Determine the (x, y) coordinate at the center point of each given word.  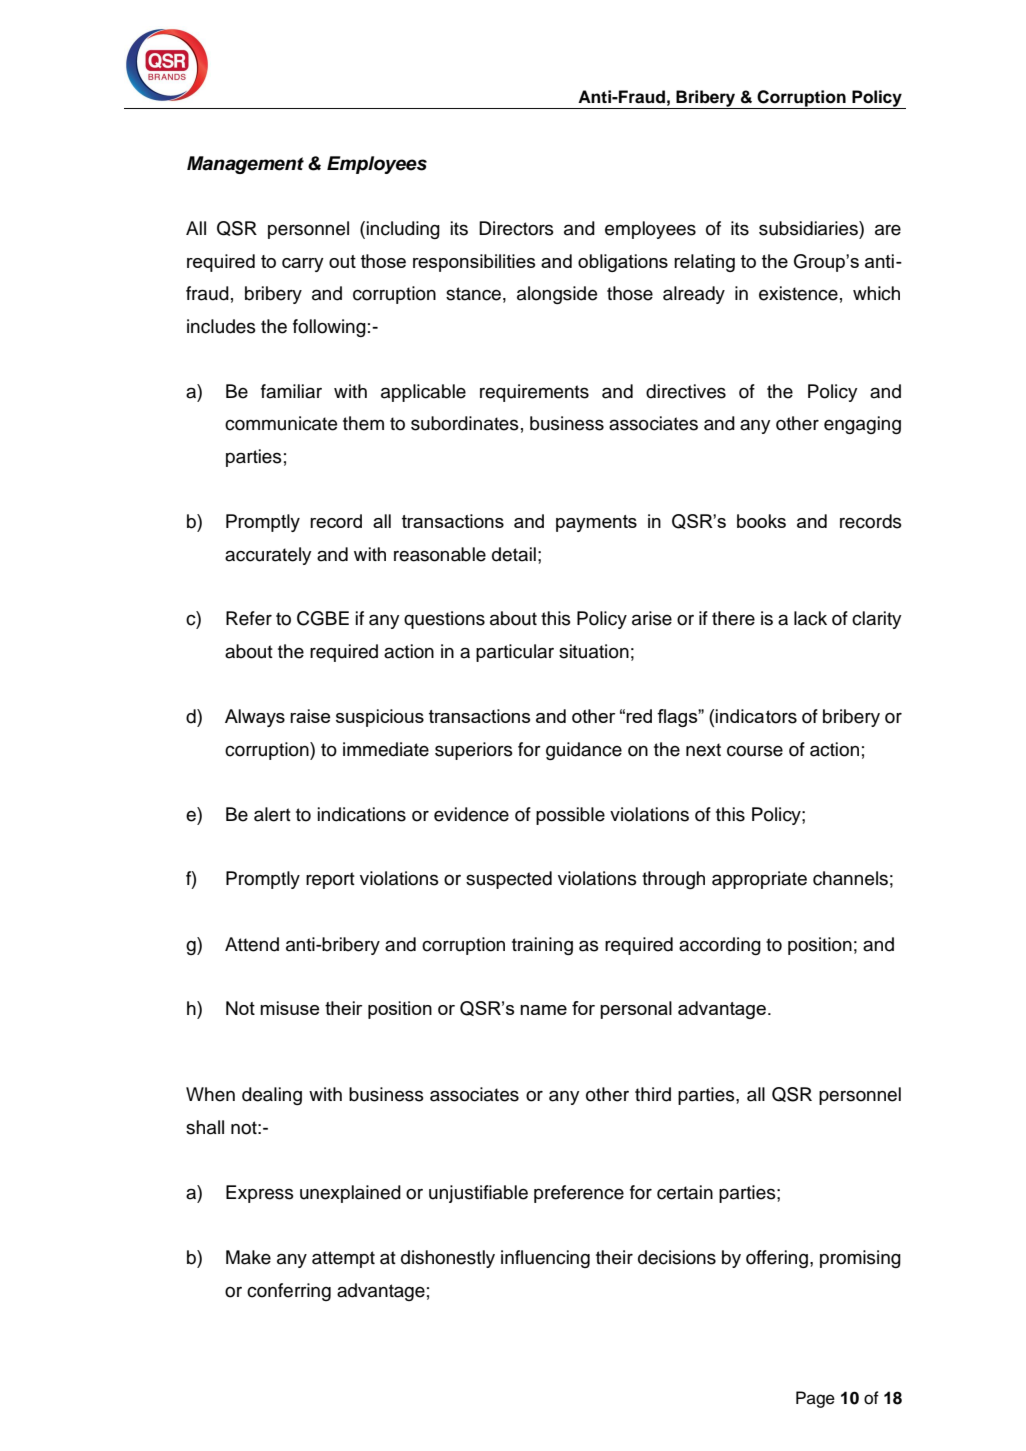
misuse (289, 1008)
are (888, 230)
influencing (545, 1259)
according (720, 946)
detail (514, 554)
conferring (289, 1292)
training (542, 946)
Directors (516, 228)
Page (815, 1399)
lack (810, 618)
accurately (268, 556)
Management (245, 165)
